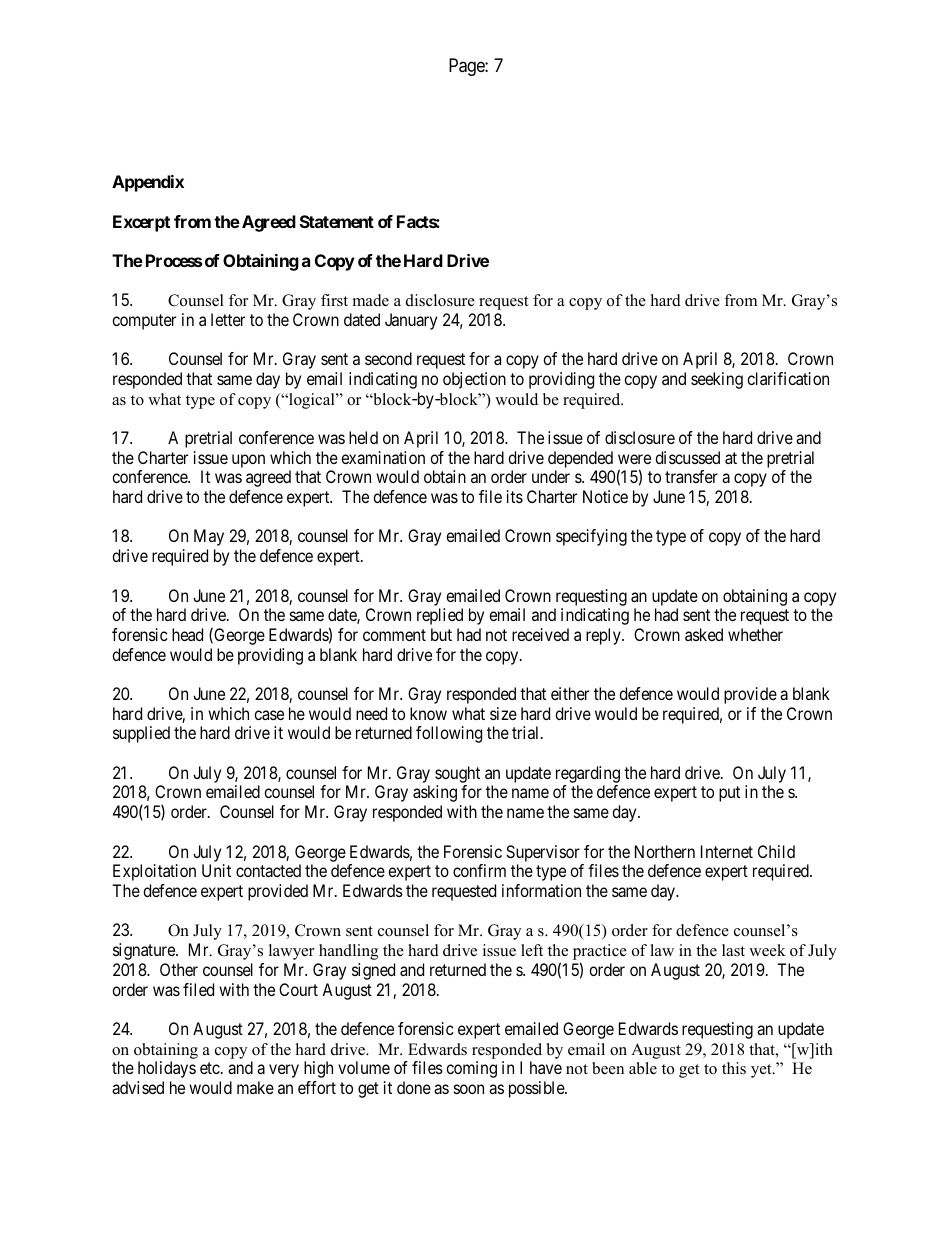  Describe the element at coordinates (228, 319) in the screenshot. I see `letter` at that location.
